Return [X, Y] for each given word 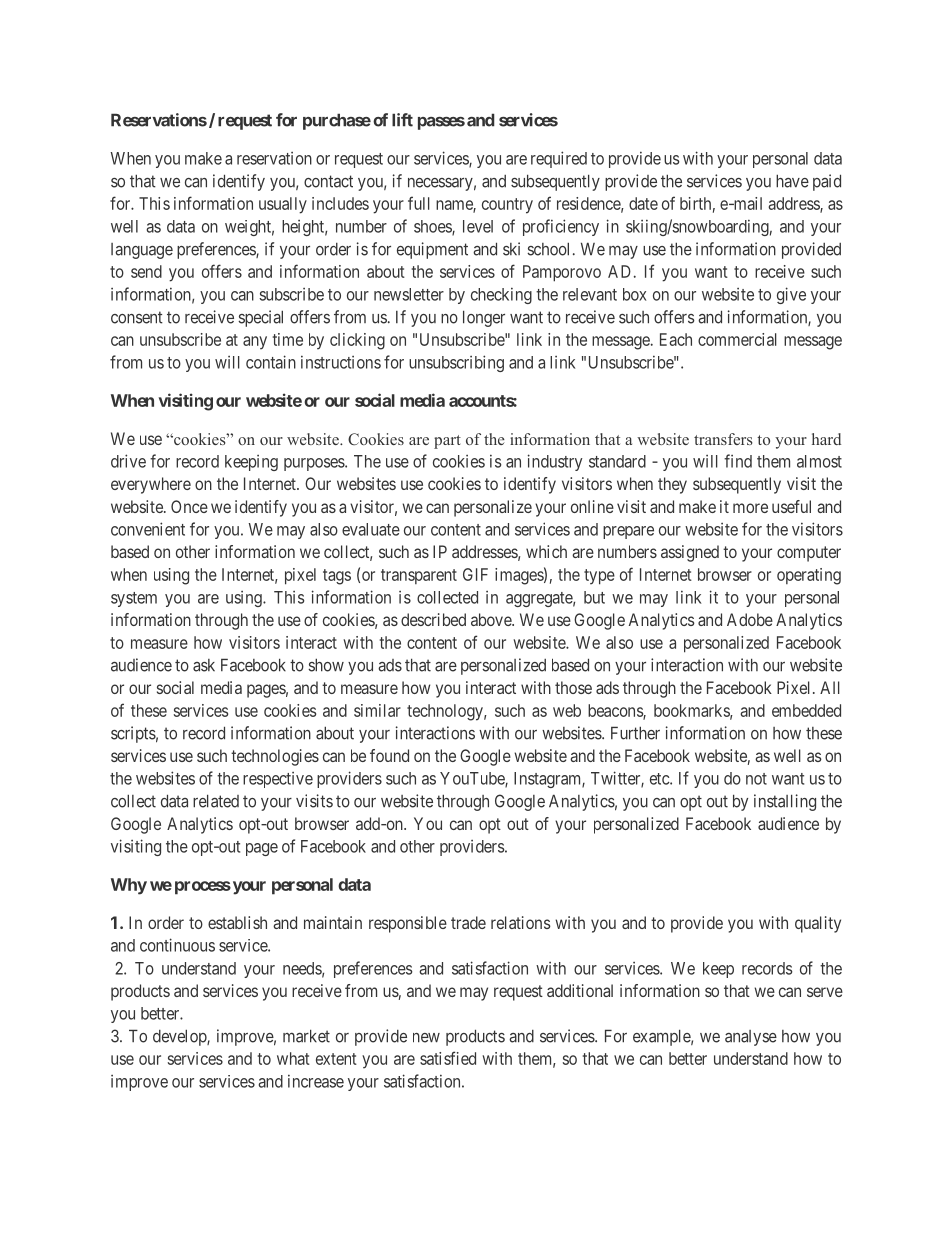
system [134, 599]
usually [283, 205]
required [559, 159]
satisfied [448, 1058]
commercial [737, 339]
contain [271, 362]
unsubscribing [456, 363]
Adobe [750, 619]
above [492, 619]
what [293, 1058]
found [389, 755]
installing [785, 802]
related [216, 801]
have [792, 181]
